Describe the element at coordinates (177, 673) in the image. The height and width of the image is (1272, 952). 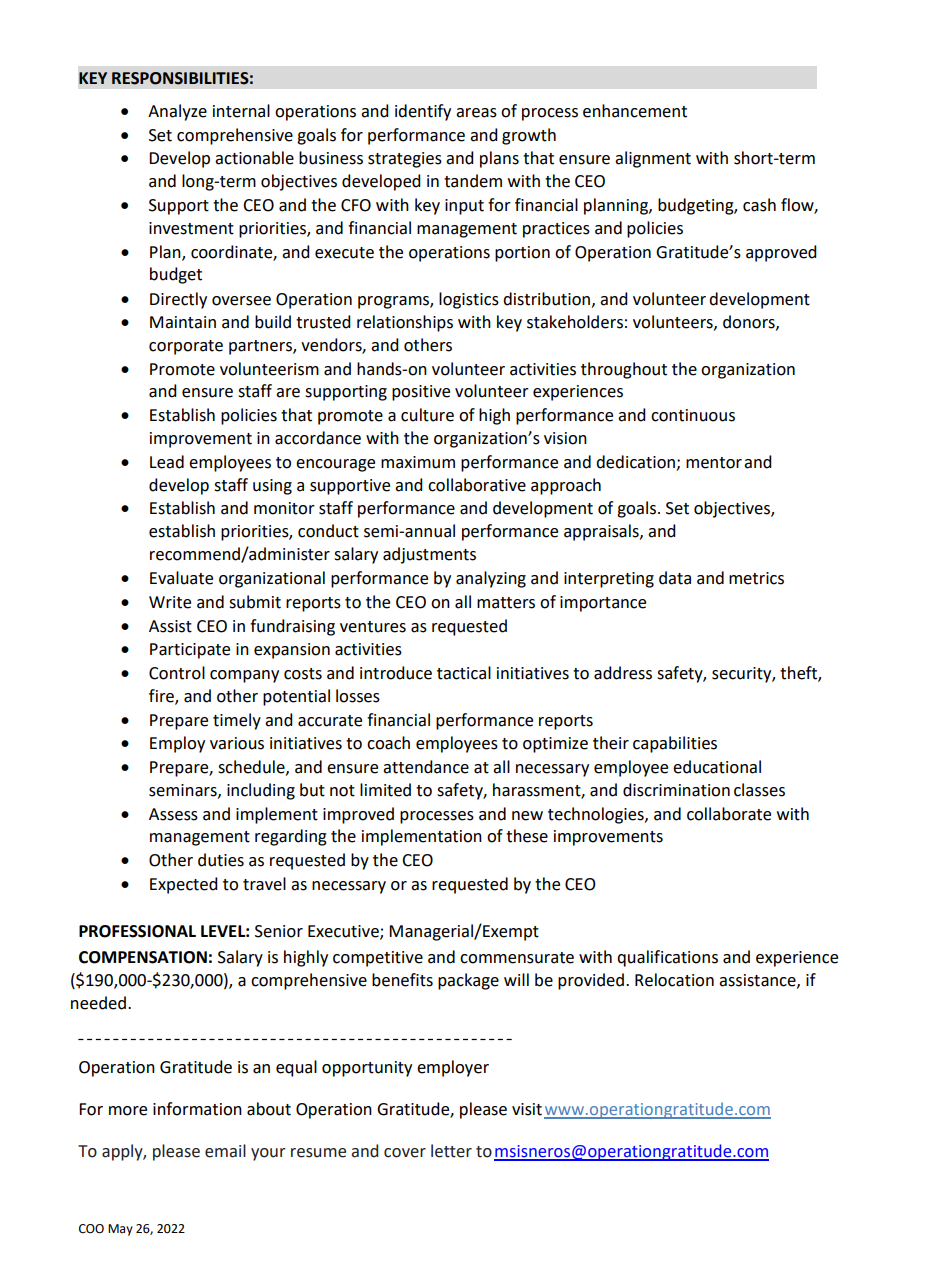
I see `Control` at that location.
